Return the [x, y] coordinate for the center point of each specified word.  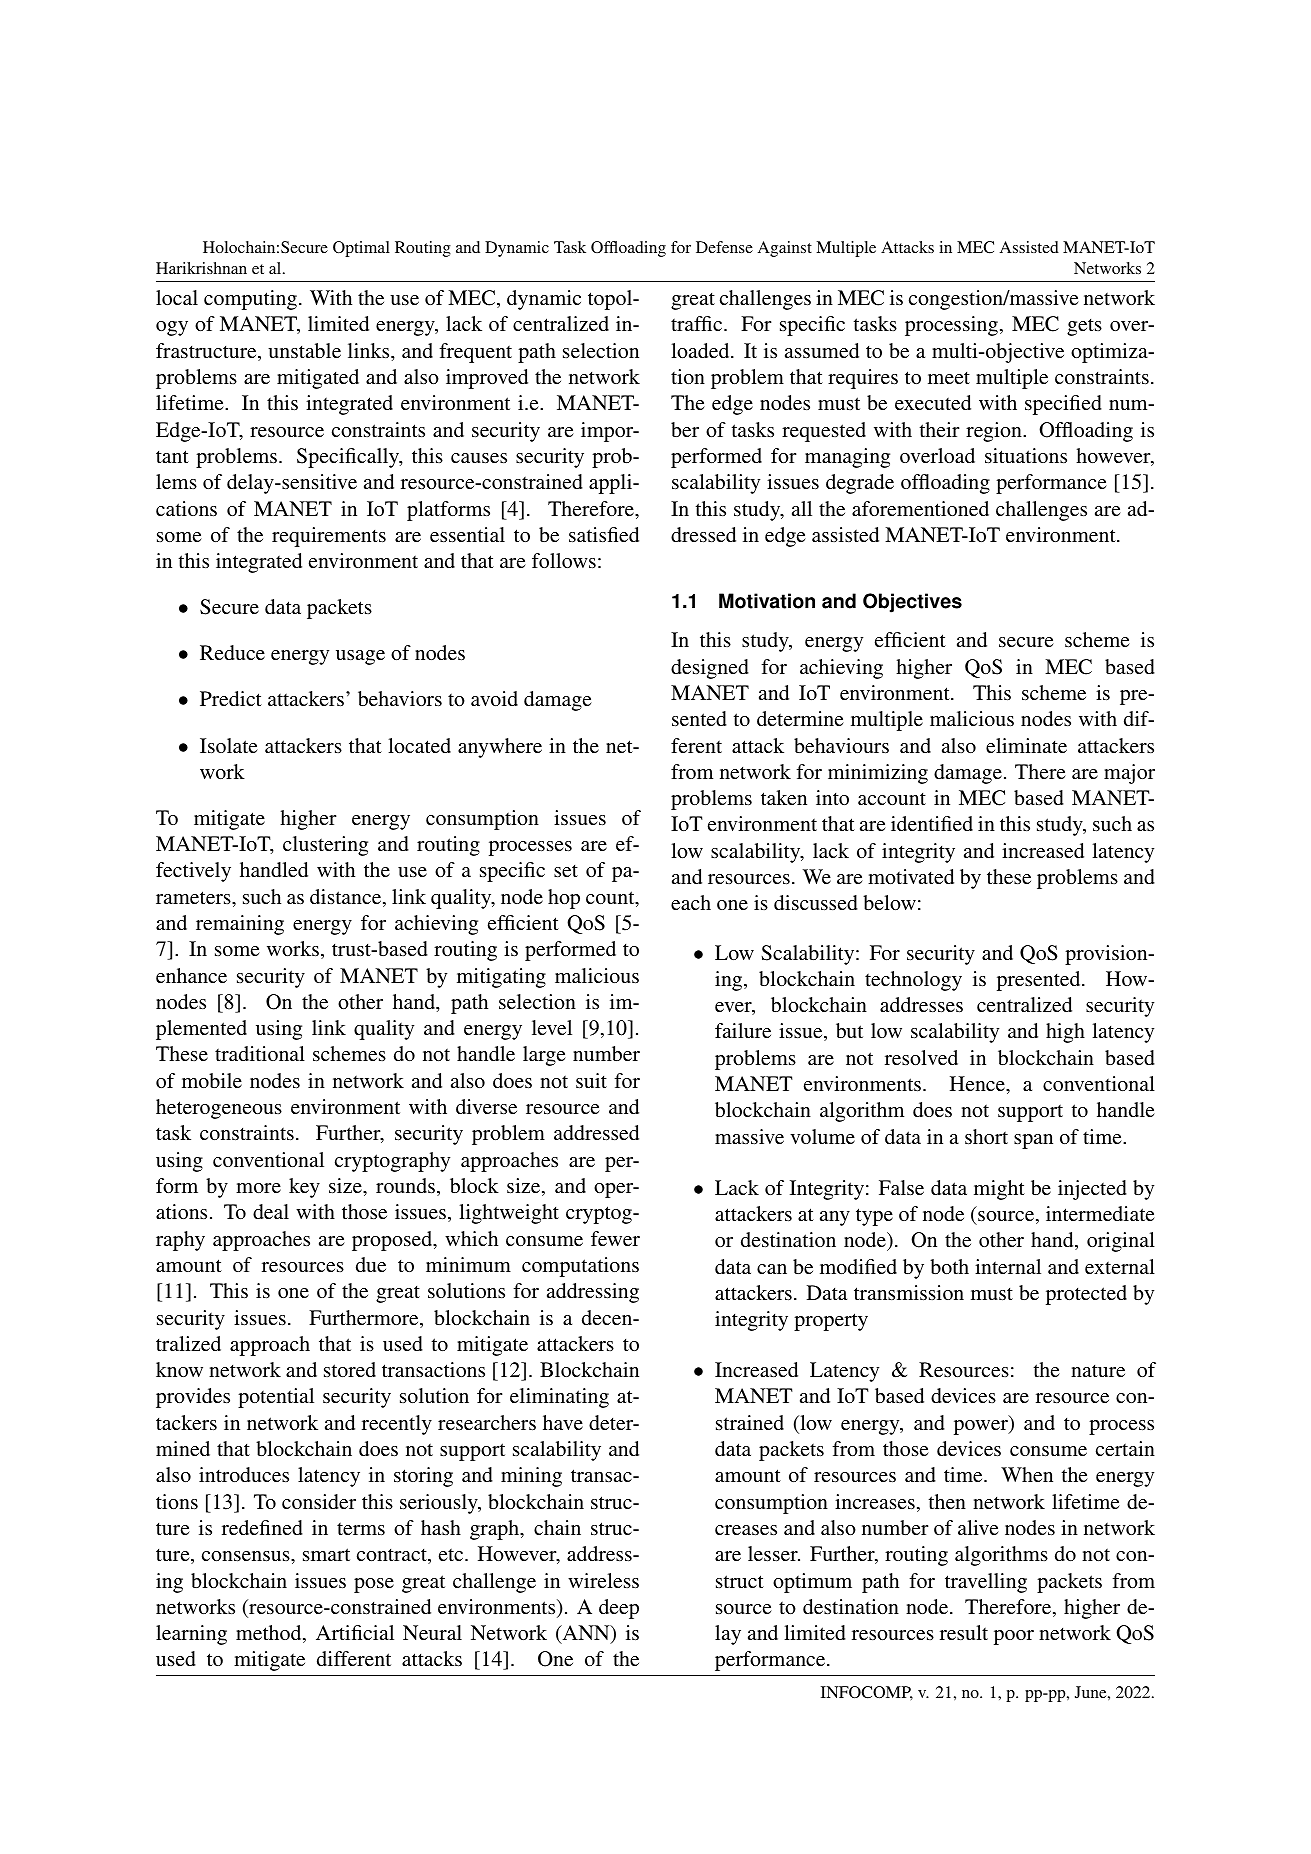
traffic [698, 323]
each [691, 902]
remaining [240, 925]
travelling [986, 1583]
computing [250, 300]
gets [1084, 327]
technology [913, 981]
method [270, 1634]
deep [619, 1609]
